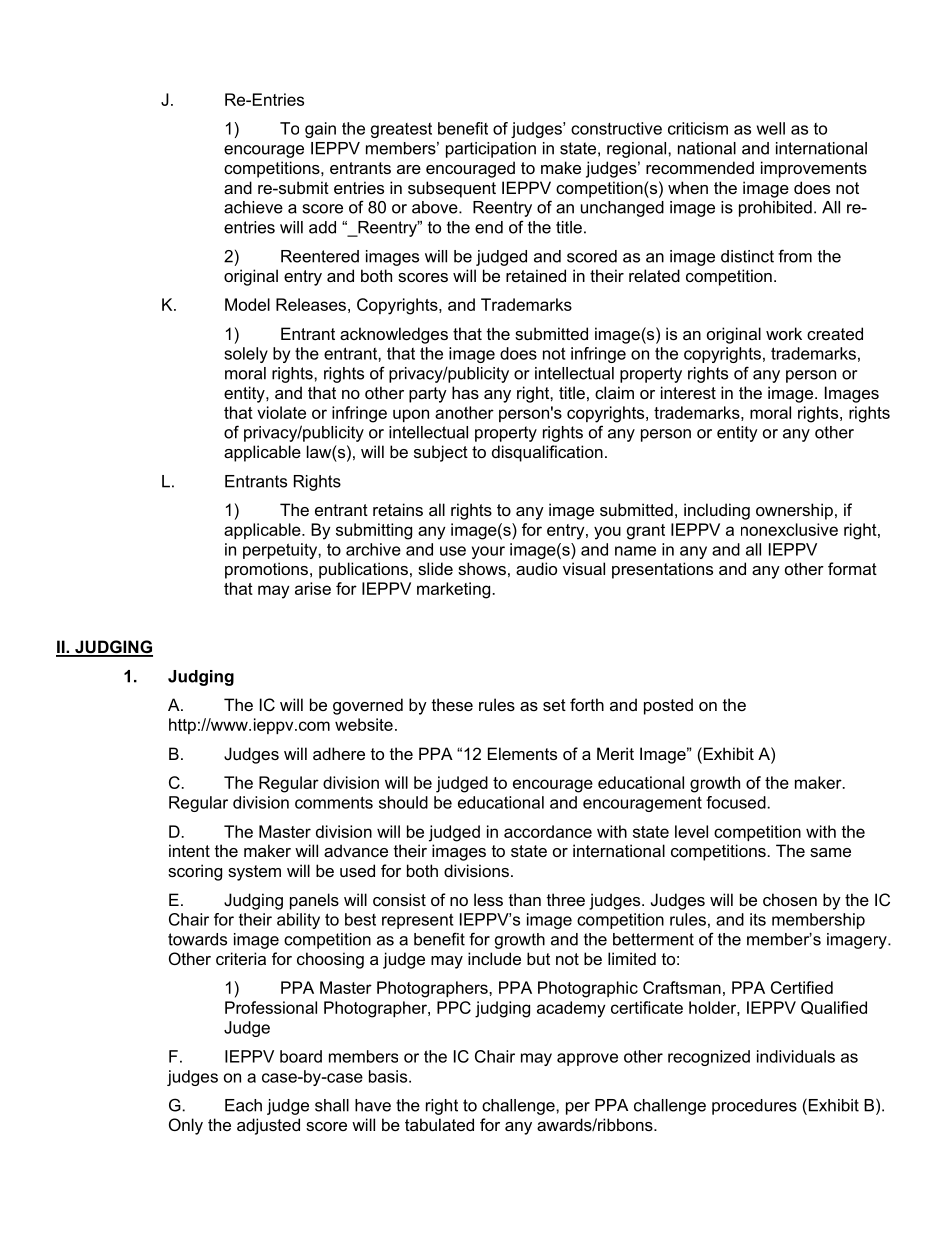  Describe the element at coordinates (691, 831) in the screenshot. I see `level` at that location.
